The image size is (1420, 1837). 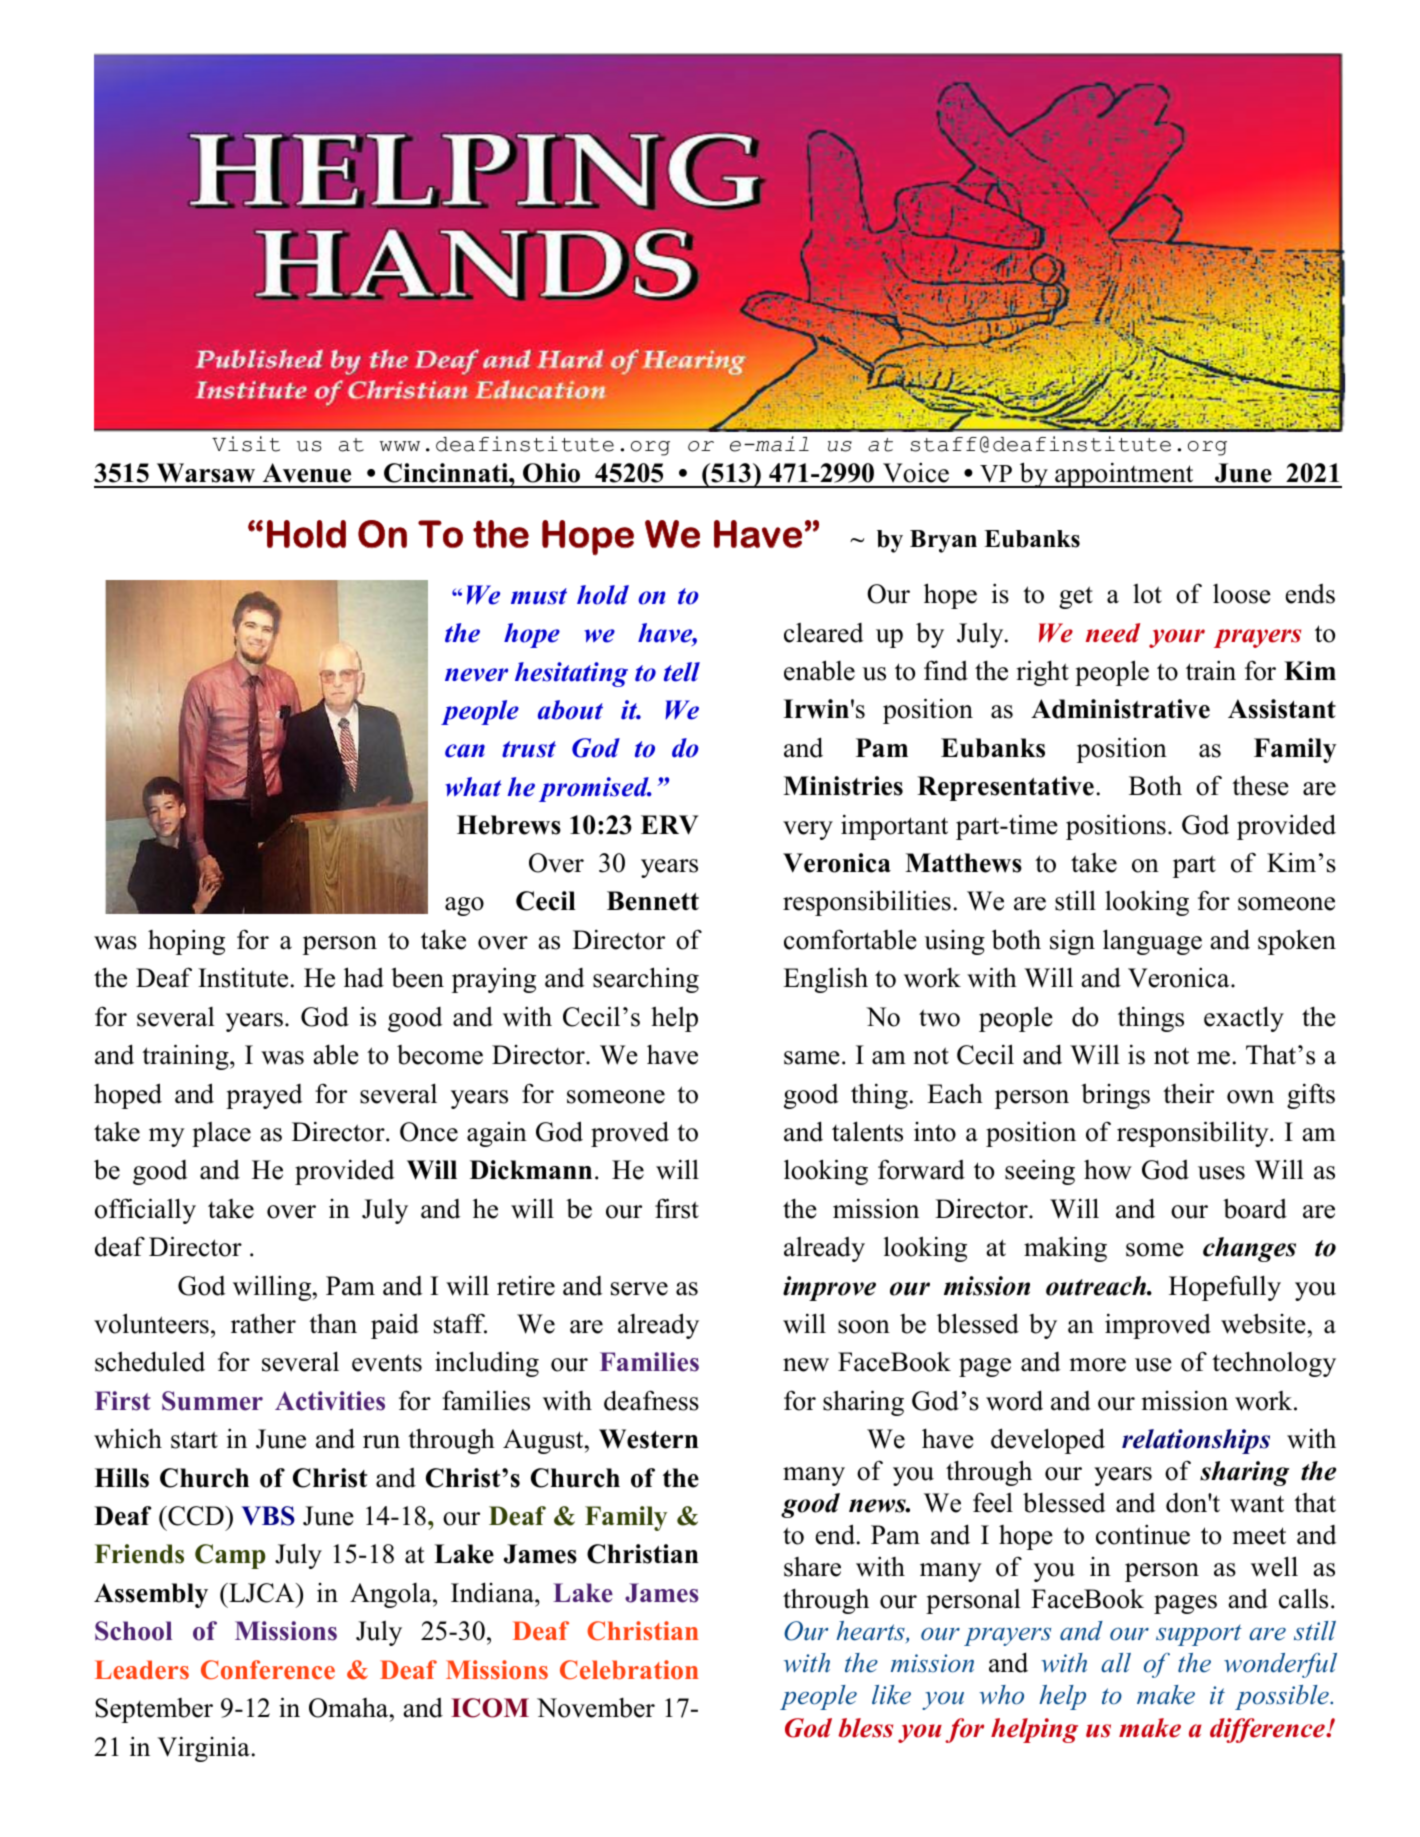 What do you see at coordinates (264, 1096) in the screenshot?
I see `prayed` at bounding box center [264, 1096].
